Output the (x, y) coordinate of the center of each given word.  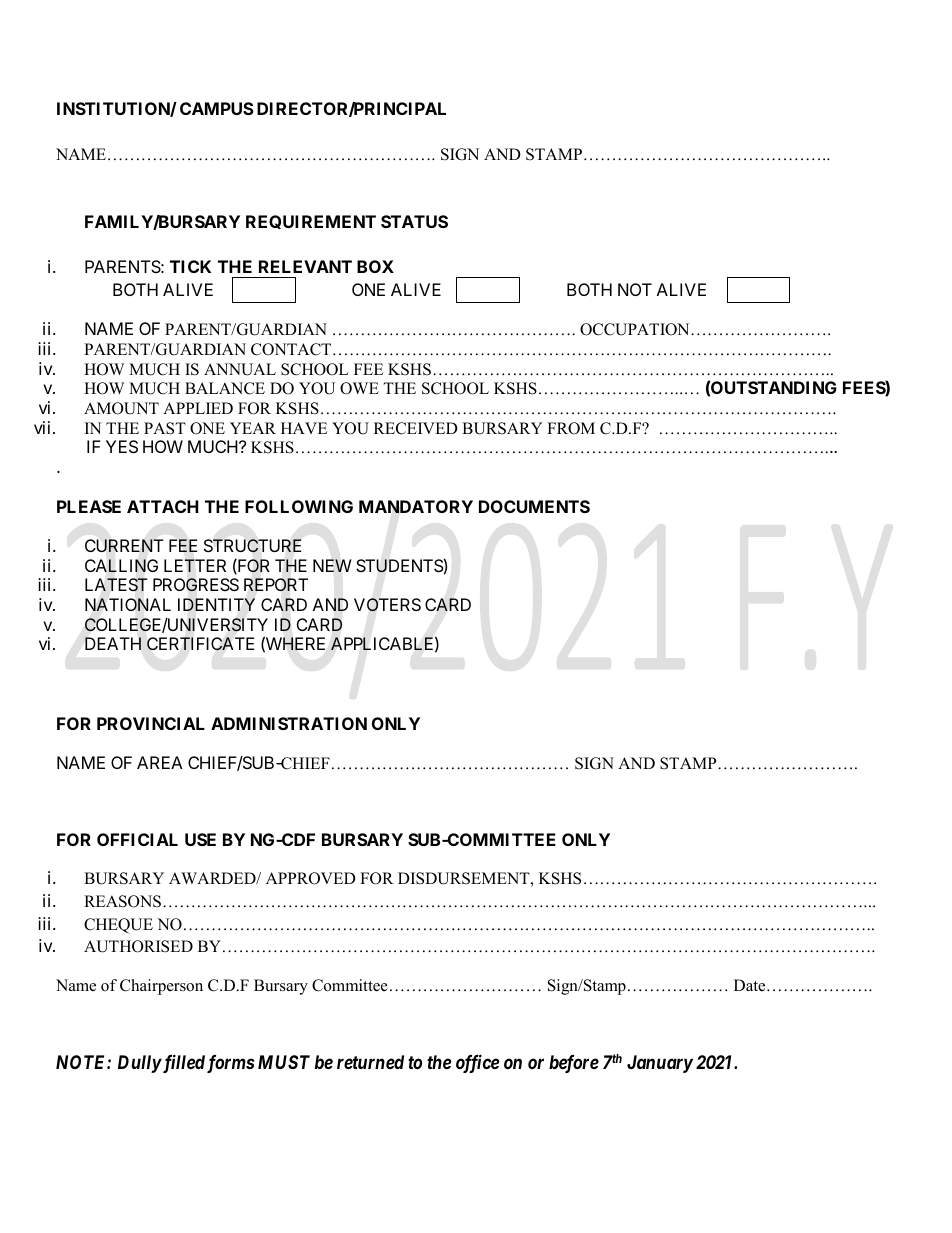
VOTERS (387, 605)
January (660, 1064)
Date (751, 985)
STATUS (414, 221)
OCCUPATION (636, 329)
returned (370, 1062)
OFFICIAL (137, 839)
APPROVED (311, 878)
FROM (571, 428)
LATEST (116, 584)
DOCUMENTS (534, 506)
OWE (359, 388)
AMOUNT (121, 408)
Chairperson (161, 987)
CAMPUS (217, 108)
